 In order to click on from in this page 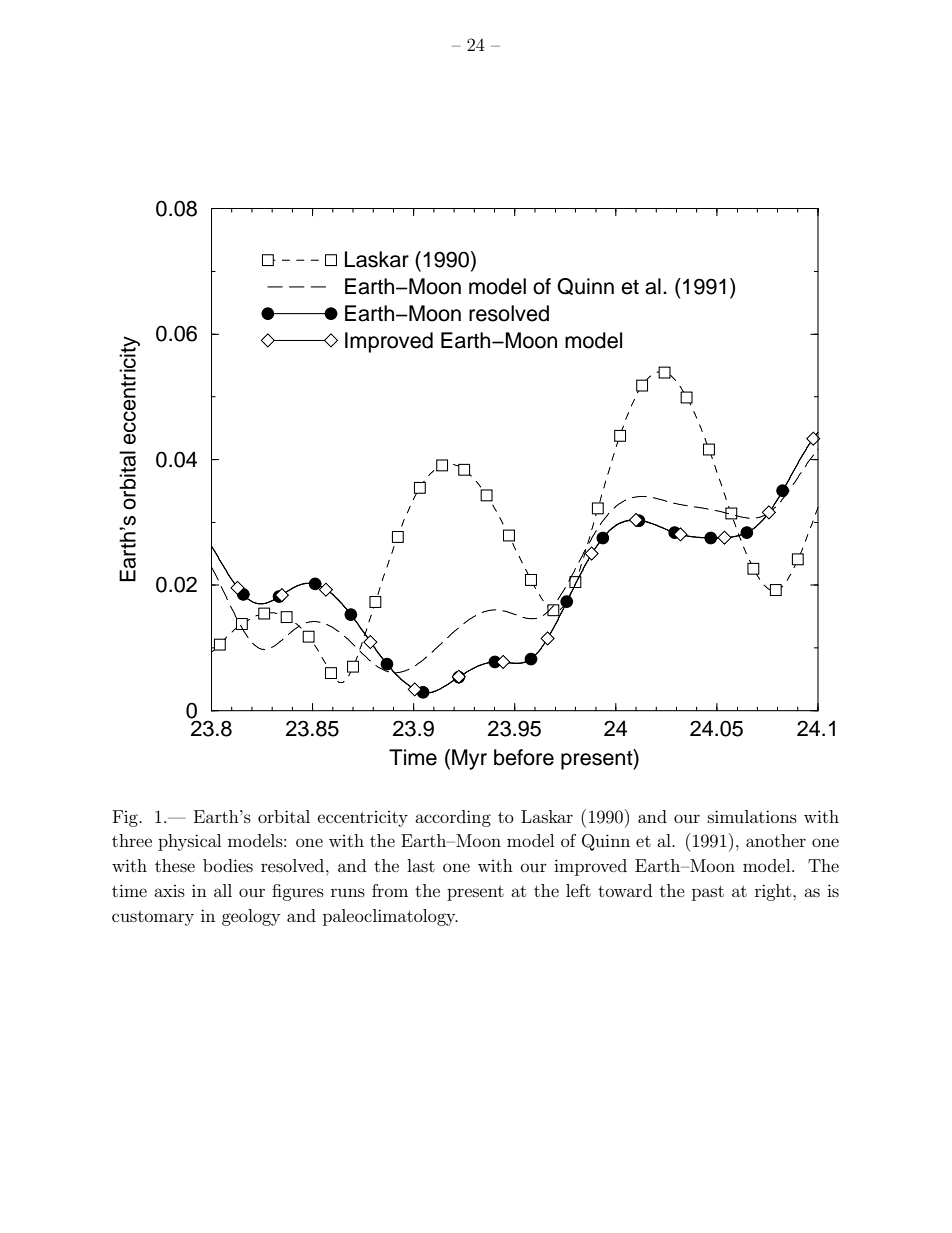, I will do `click(390, 890)`.
